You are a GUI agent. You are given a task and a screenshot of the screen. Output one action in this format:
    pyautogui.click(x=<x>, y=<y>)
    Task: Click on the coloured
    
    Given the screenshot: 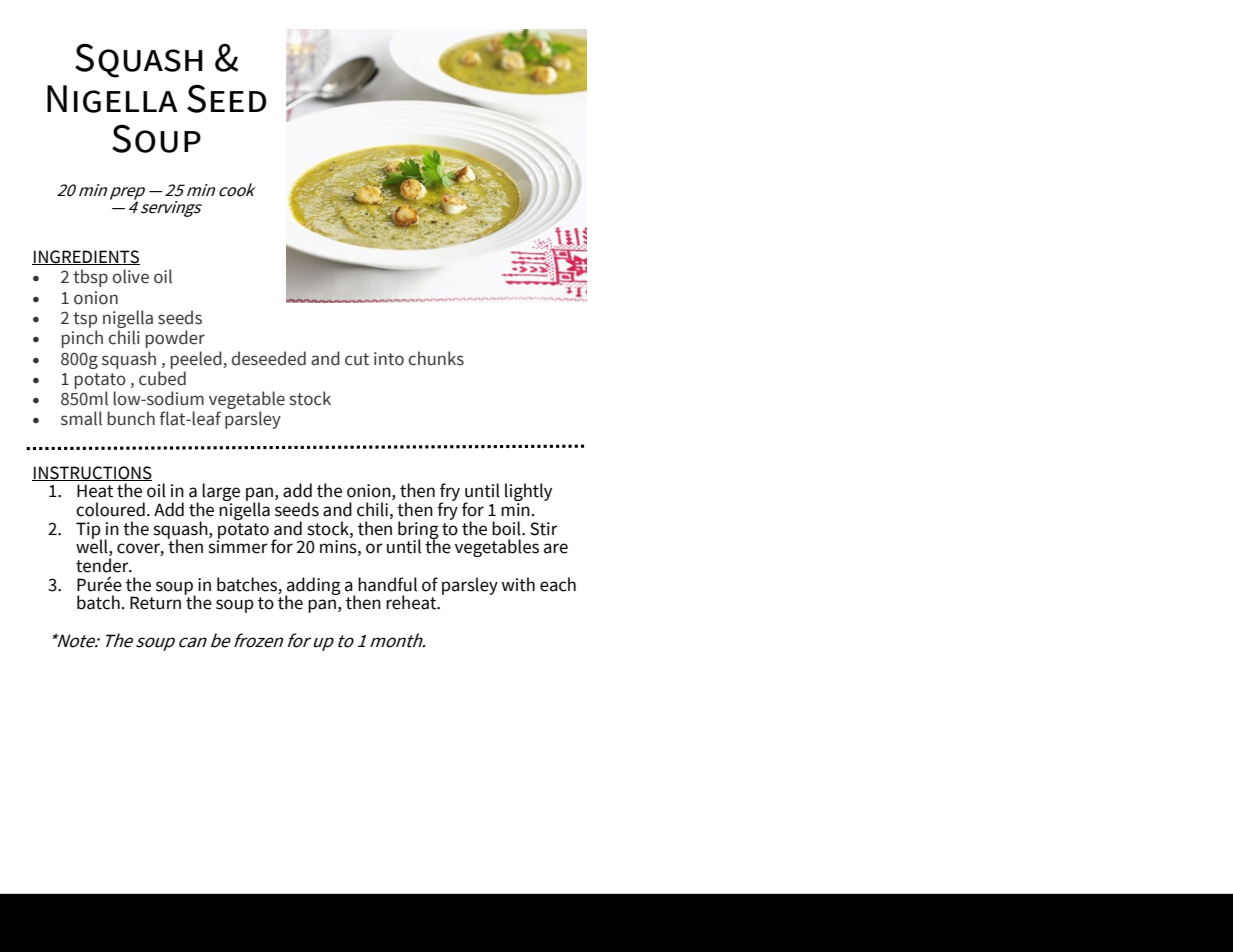 What is the action you would take?
    pyautogui.click(x=110, y=509)
